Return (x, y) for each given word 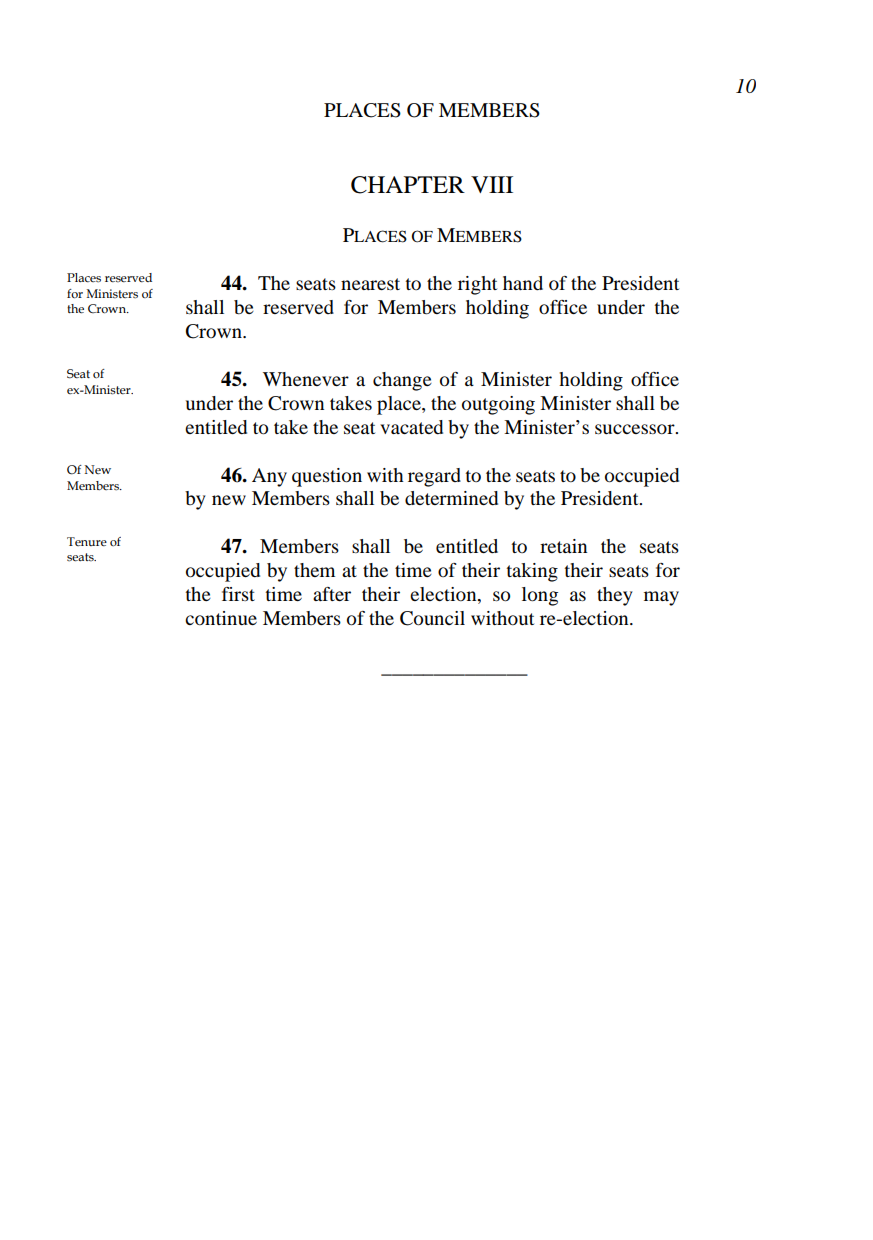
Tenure (87, 541)
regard (434, 477)
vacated (411, 427)
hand (523, 283)
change (402, 381)
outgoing (498, 405)
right (477, 285)
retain (563, 546)
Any (269, 477)
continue (221, 618)
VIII (492, 184)
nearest (370, 284)
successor (636, 429)
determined (451, 498)
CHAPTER (408, 185)
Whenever (306, 379)
